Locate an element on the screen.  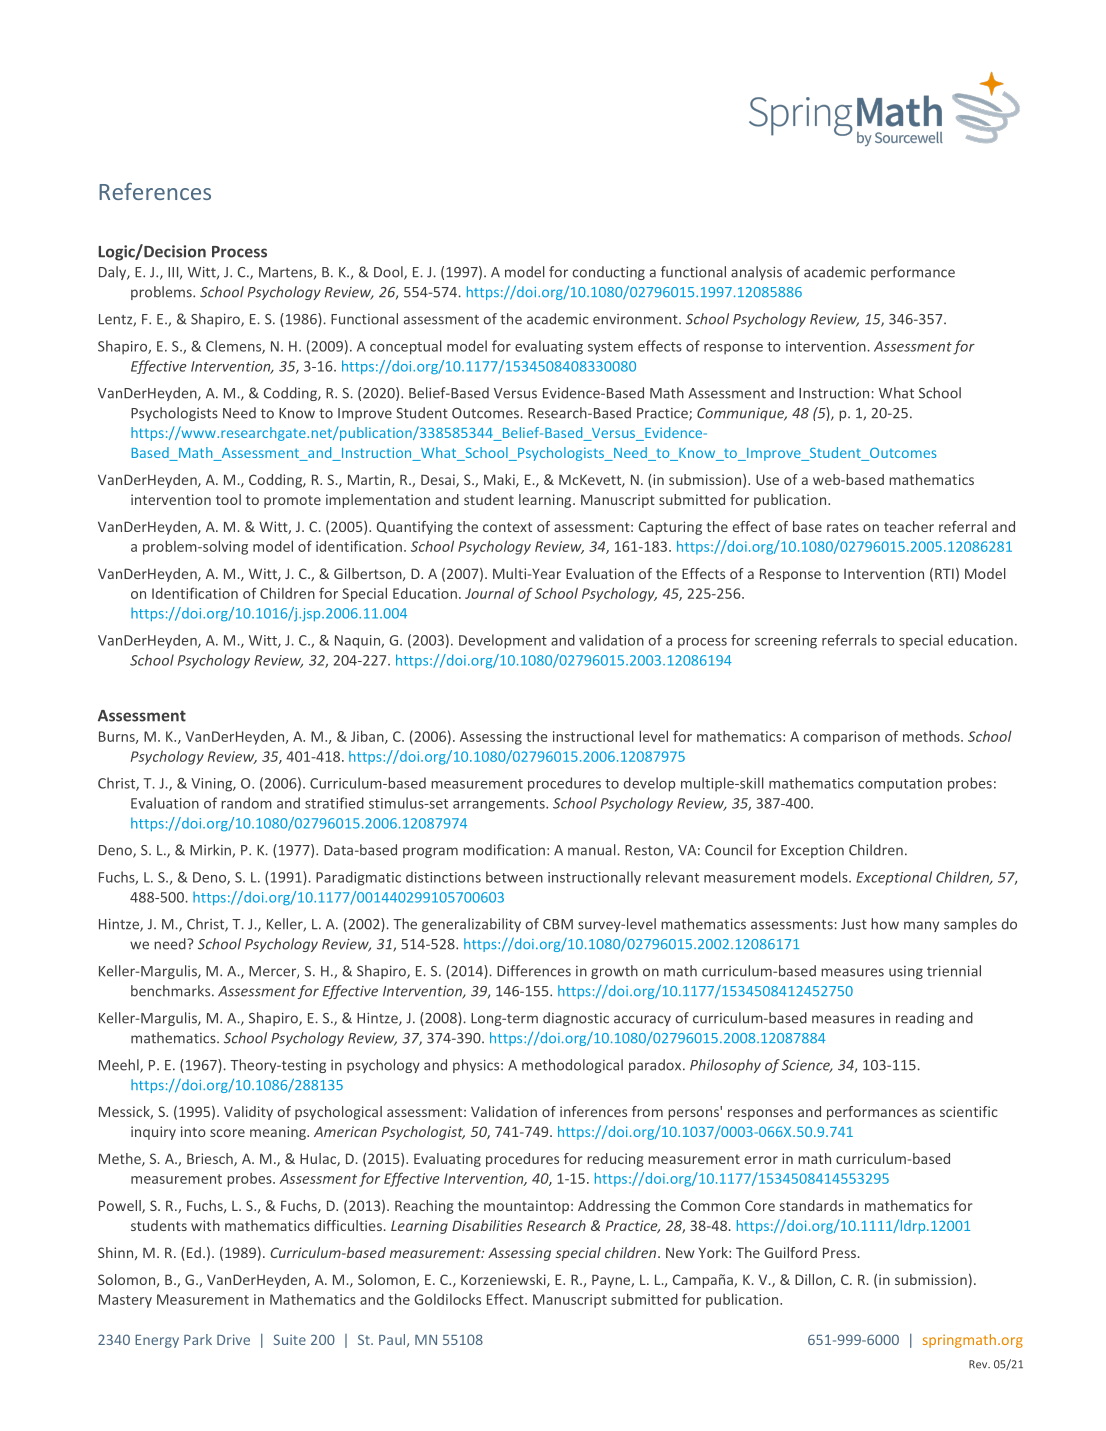
Validity is located at coordinates (248, 1113).
